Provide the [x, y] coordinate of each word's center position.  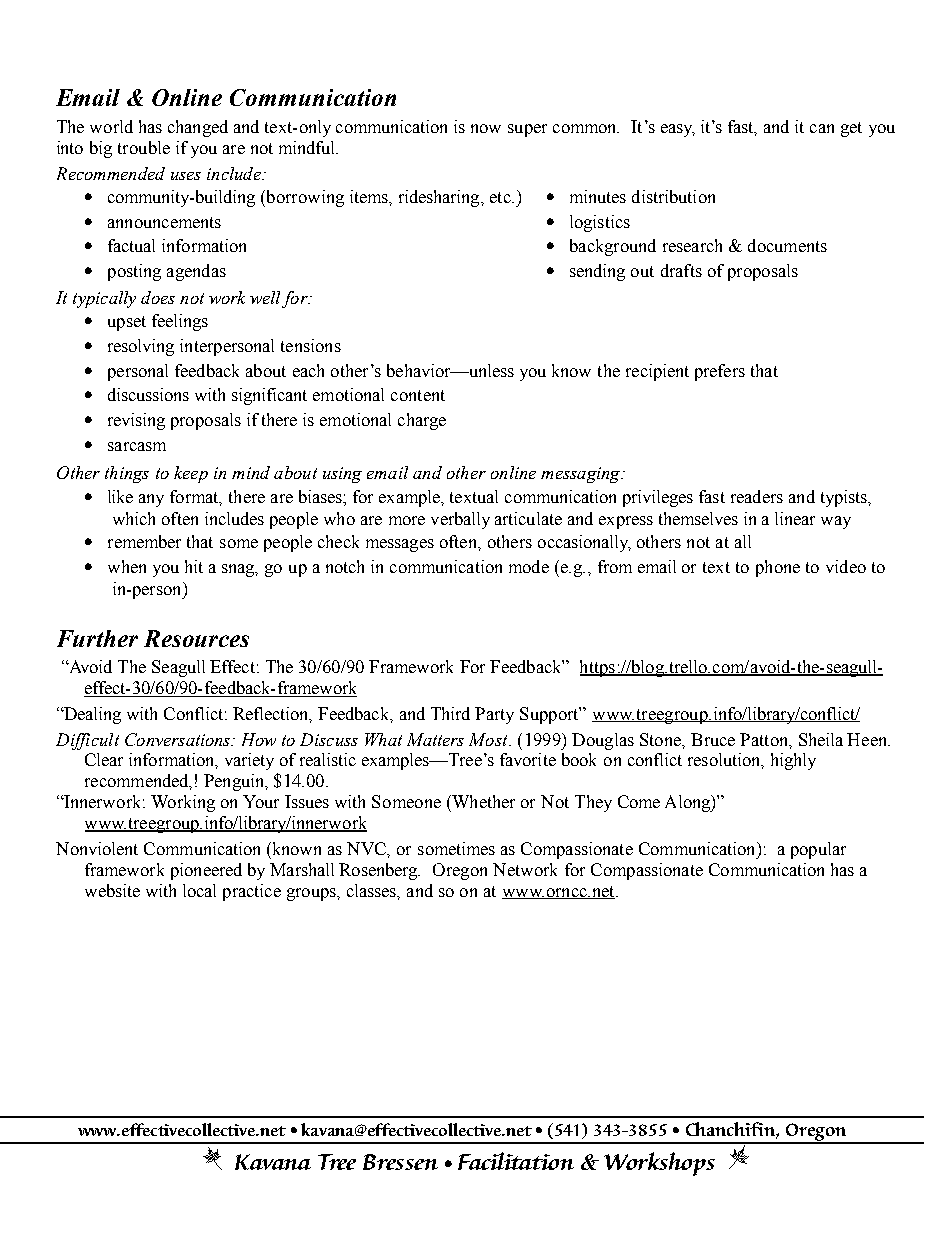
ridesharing [440, 198]
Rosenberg [379, 871]
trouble [144, 147]
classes [373, 891]
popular [818, 850]
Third [450, 713]
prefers [720, 372]
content [418, 395]
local [199, 890]
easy [678, 130]
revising [136, 421]
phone [778, 568]
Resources [196, 638]
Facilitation [516, 1161]
